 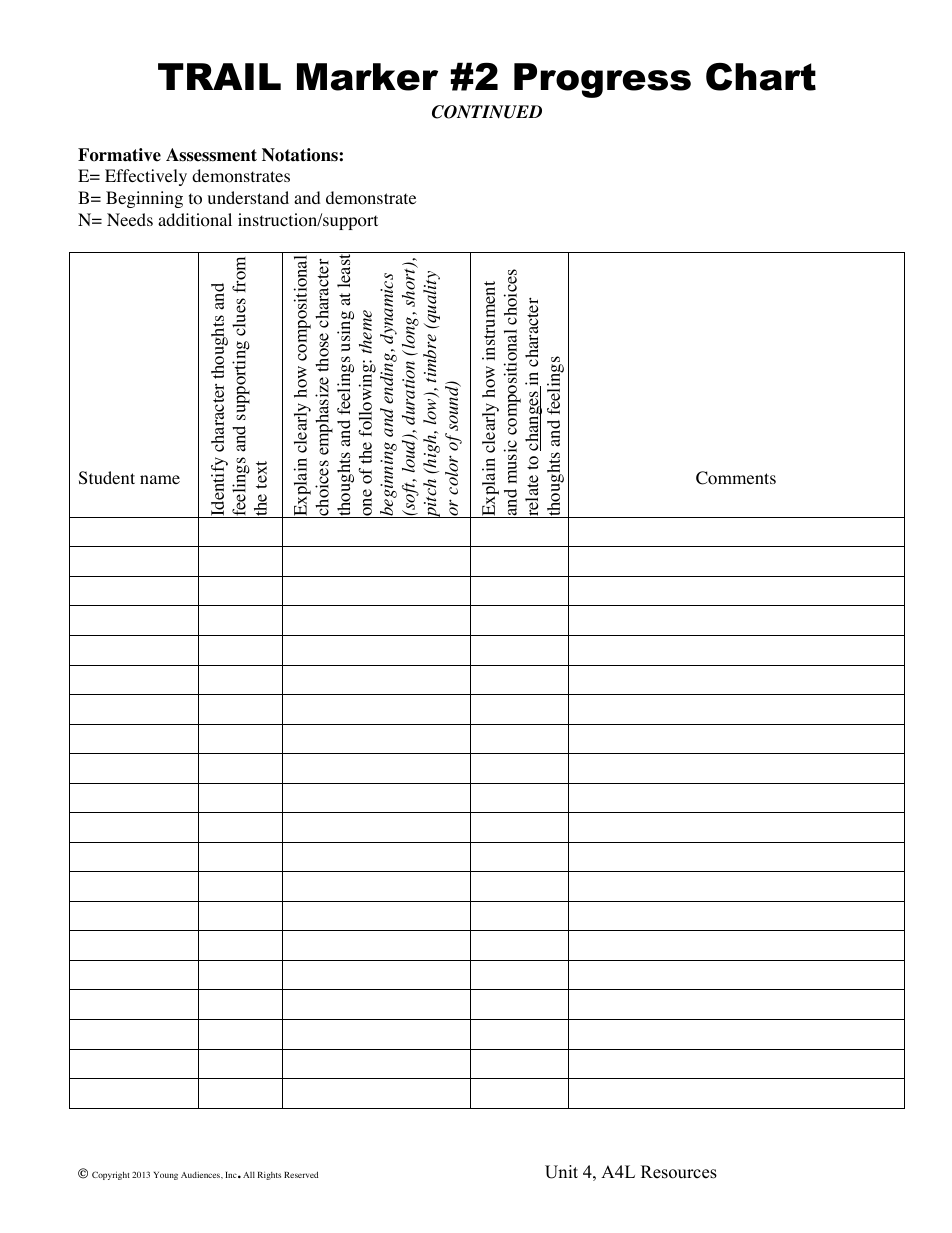 I want to click on TRAIL, so click(x=219, y=76).
